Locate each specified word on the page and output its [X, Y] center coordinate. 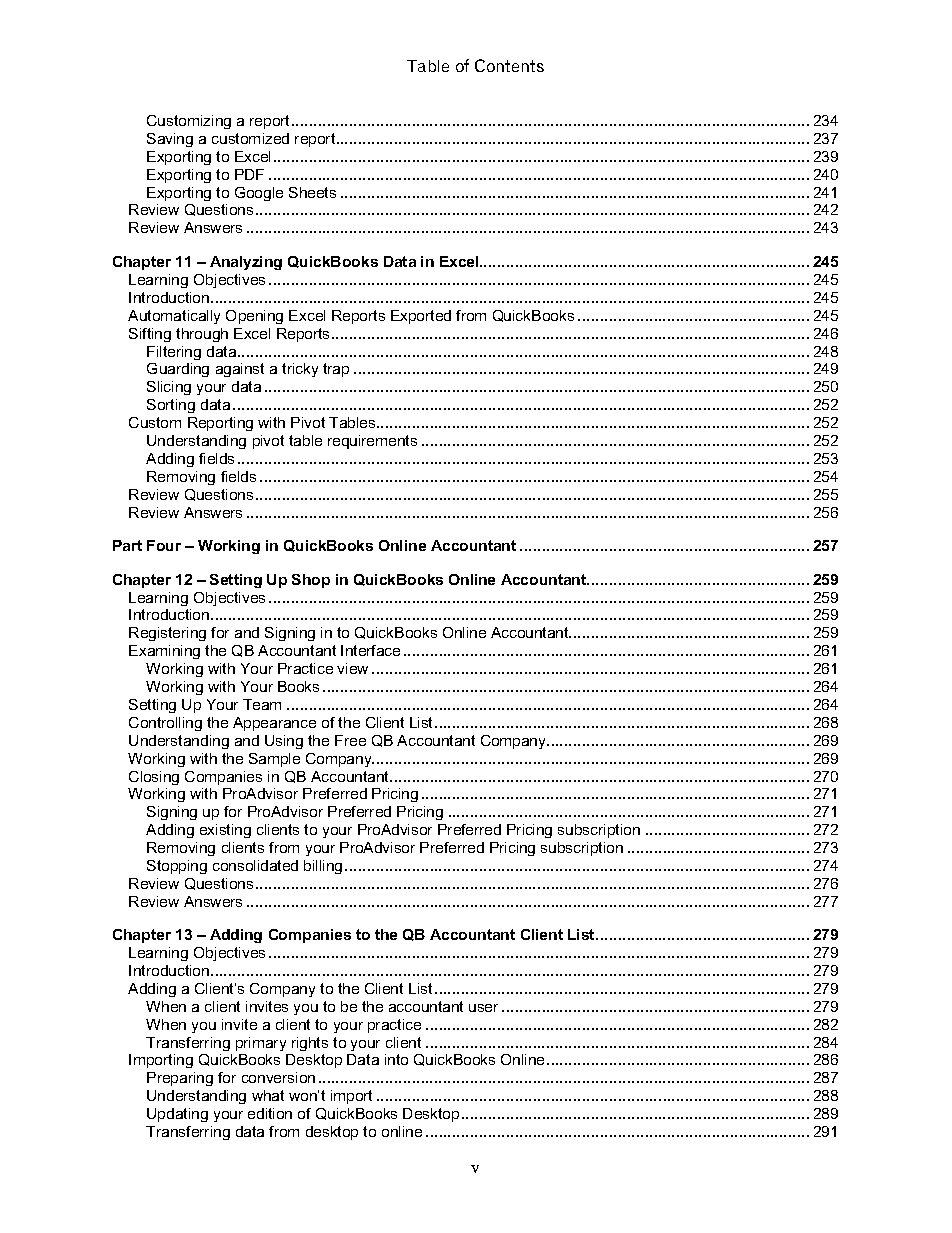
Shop [311, 581]
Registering [167, 634]
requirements [372, 442]
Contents [509, 65]
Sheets [312, 192]
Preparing [180, 1079]
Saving [170, 140]
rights [310, 1044]
